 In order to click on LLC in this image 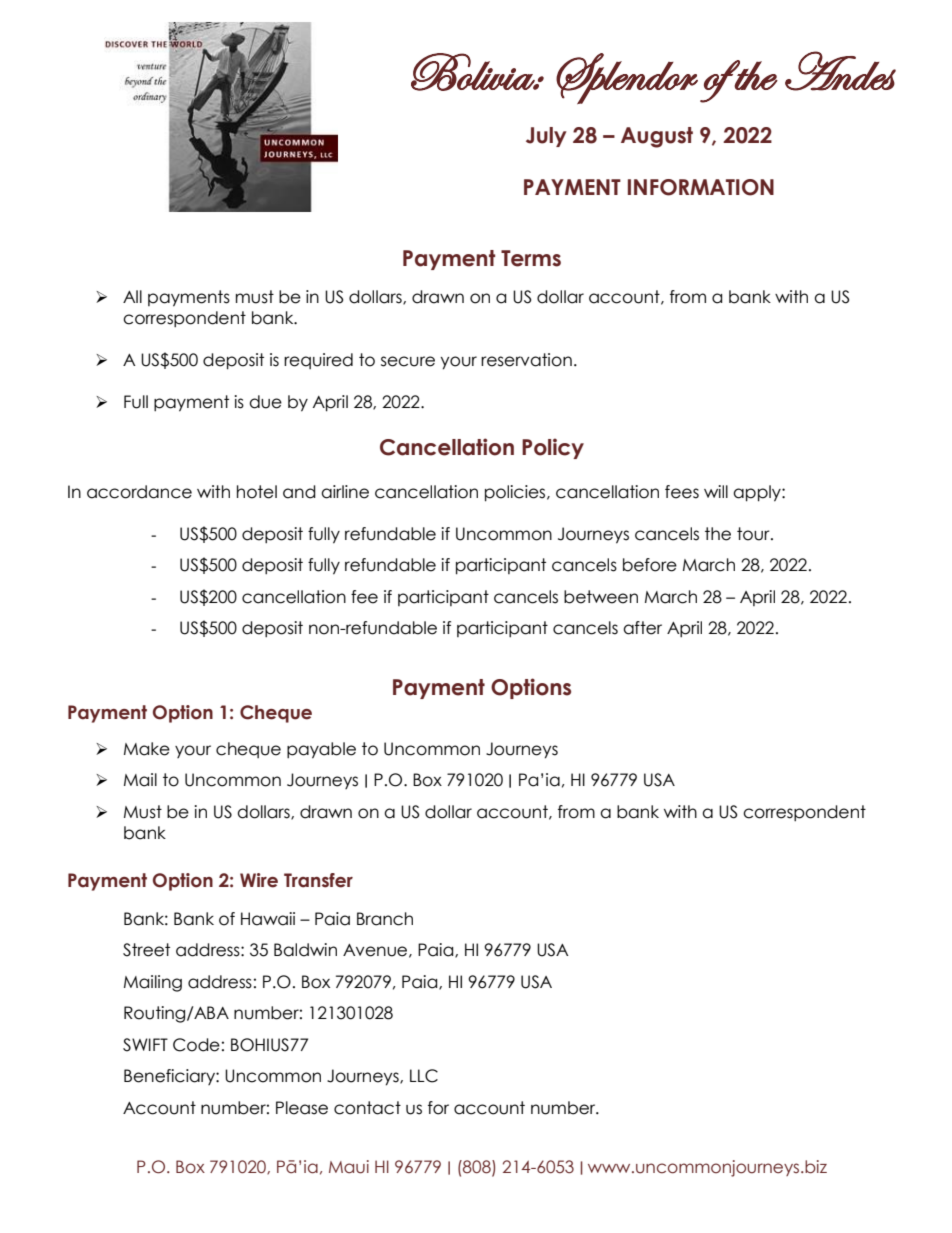, I will do `click(424, 1076)`.
